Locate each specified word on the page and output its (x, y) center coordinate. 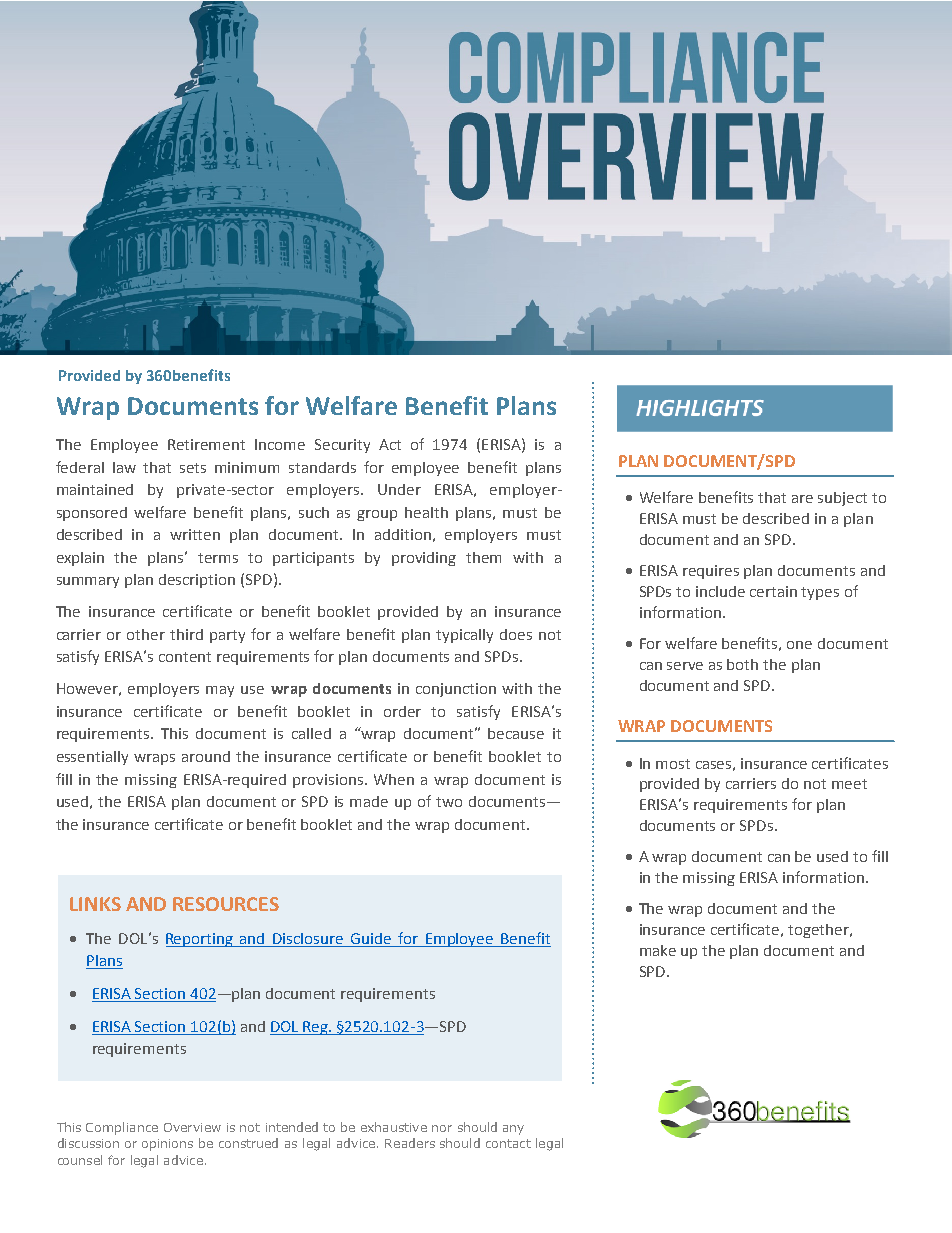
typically (464, 636)
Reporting (201, 940)
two (449, 802)
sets (193, 468)
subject (842, 499)
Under (399, 489)
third (186, 634)
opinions (167, 1145)
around (206, 756)
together (820, 931)
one (799, 645)
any (513, 1130)
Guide (371, 938)
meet (849, 784)
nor (442, 1128)
